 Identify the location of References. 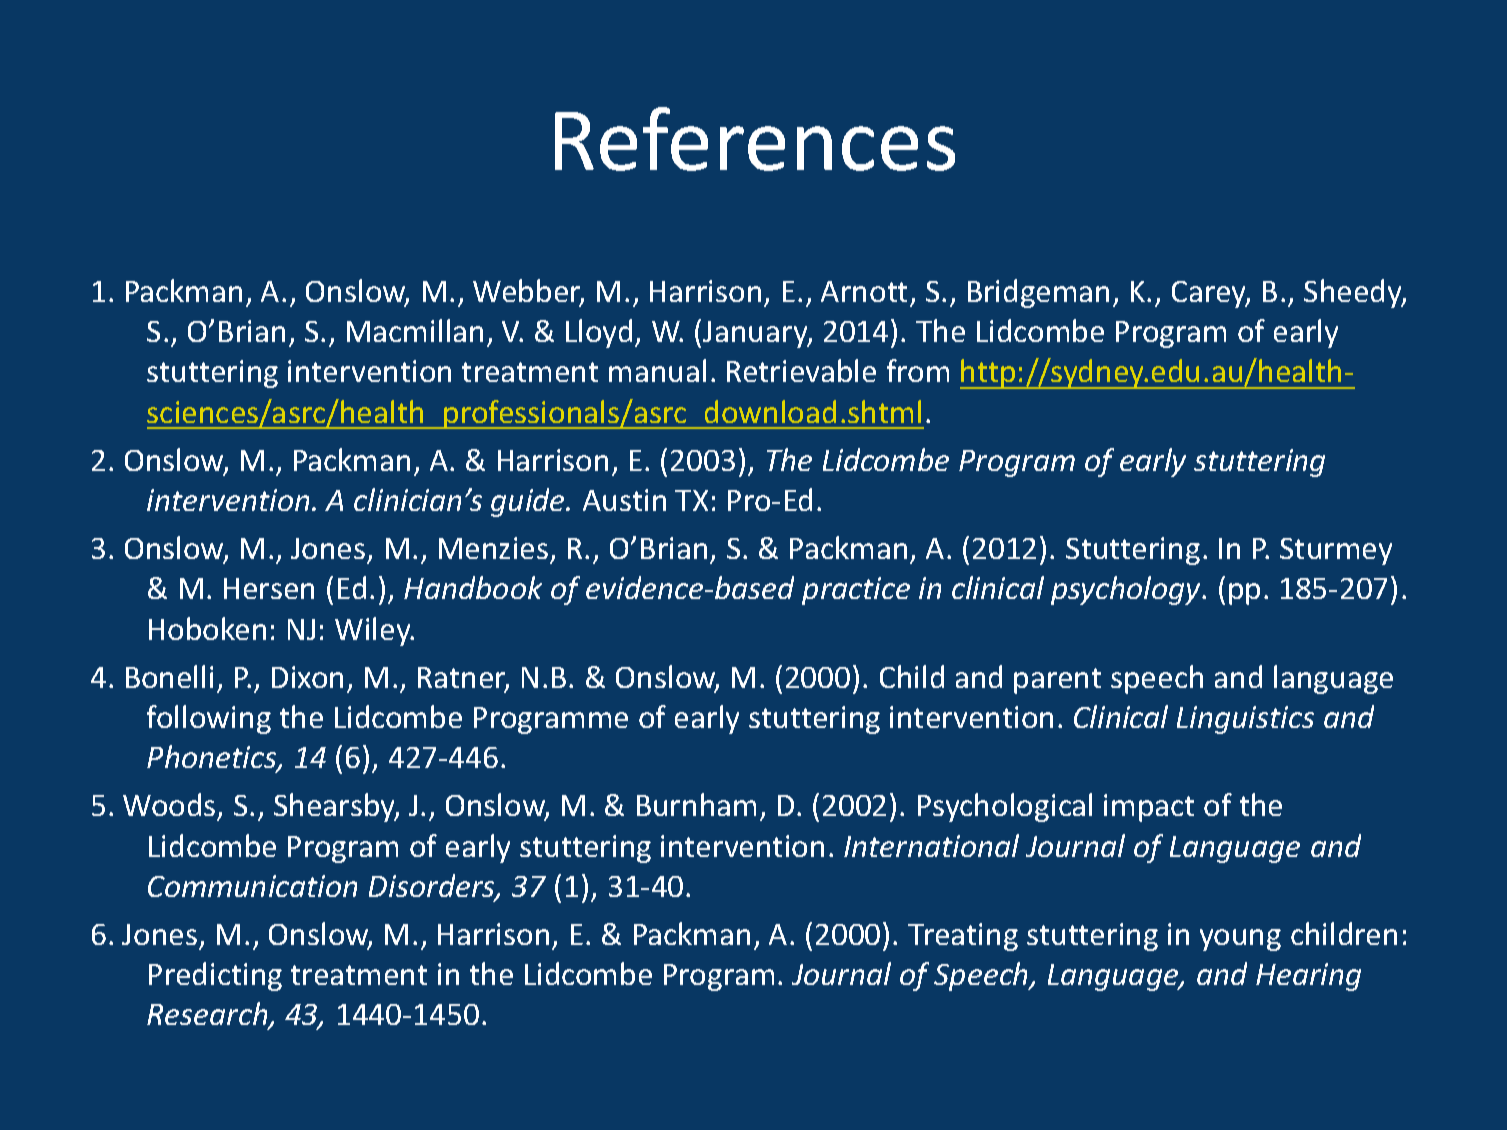
(755, 139).
